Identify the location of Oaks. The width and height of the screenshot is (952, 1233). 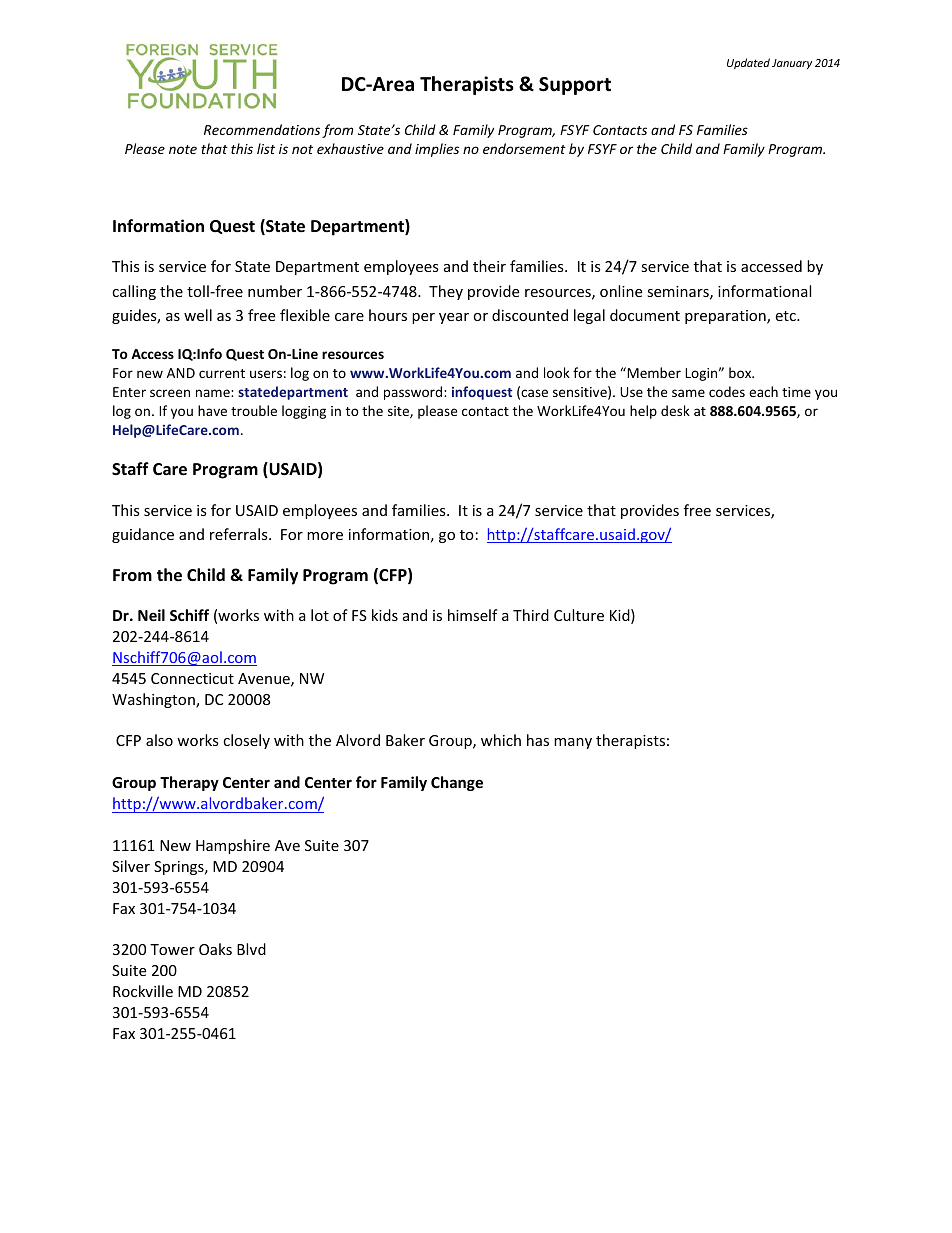
(215, 949).
